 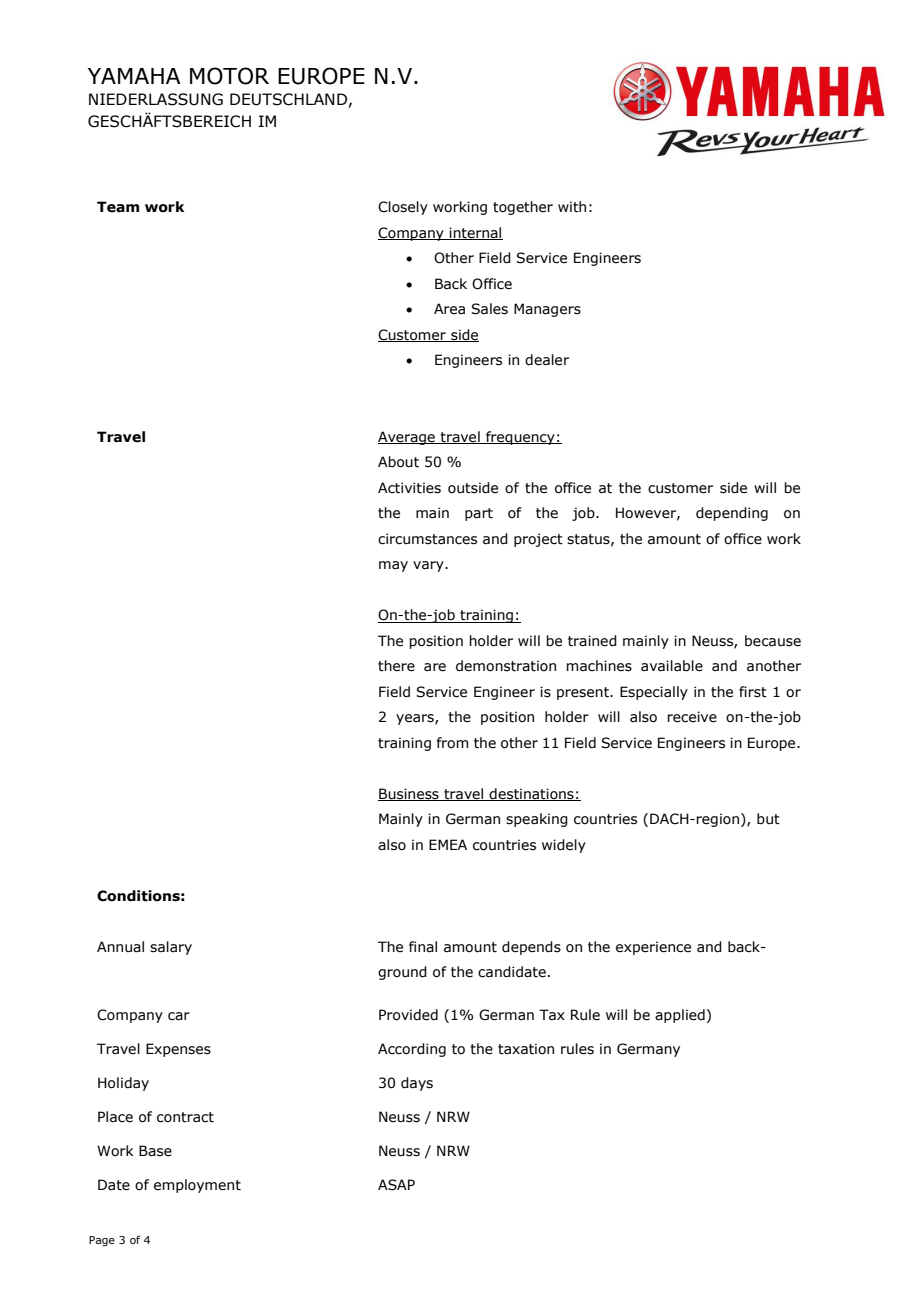 I want to click on MOTOR, so click(x=229, y=76).
